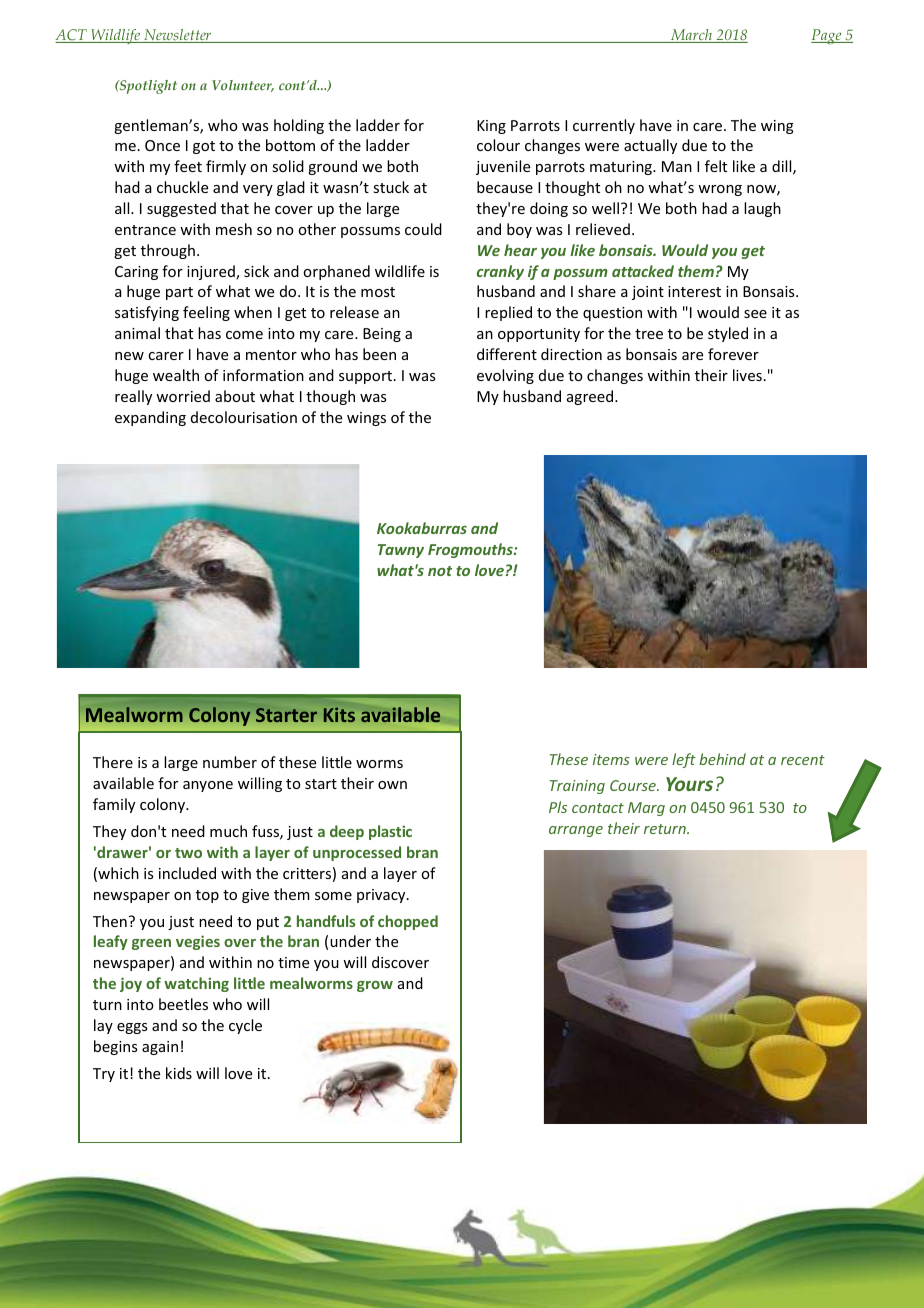 This page has width=924, height=1308. I want to click on feeling, so click(206, 313).
